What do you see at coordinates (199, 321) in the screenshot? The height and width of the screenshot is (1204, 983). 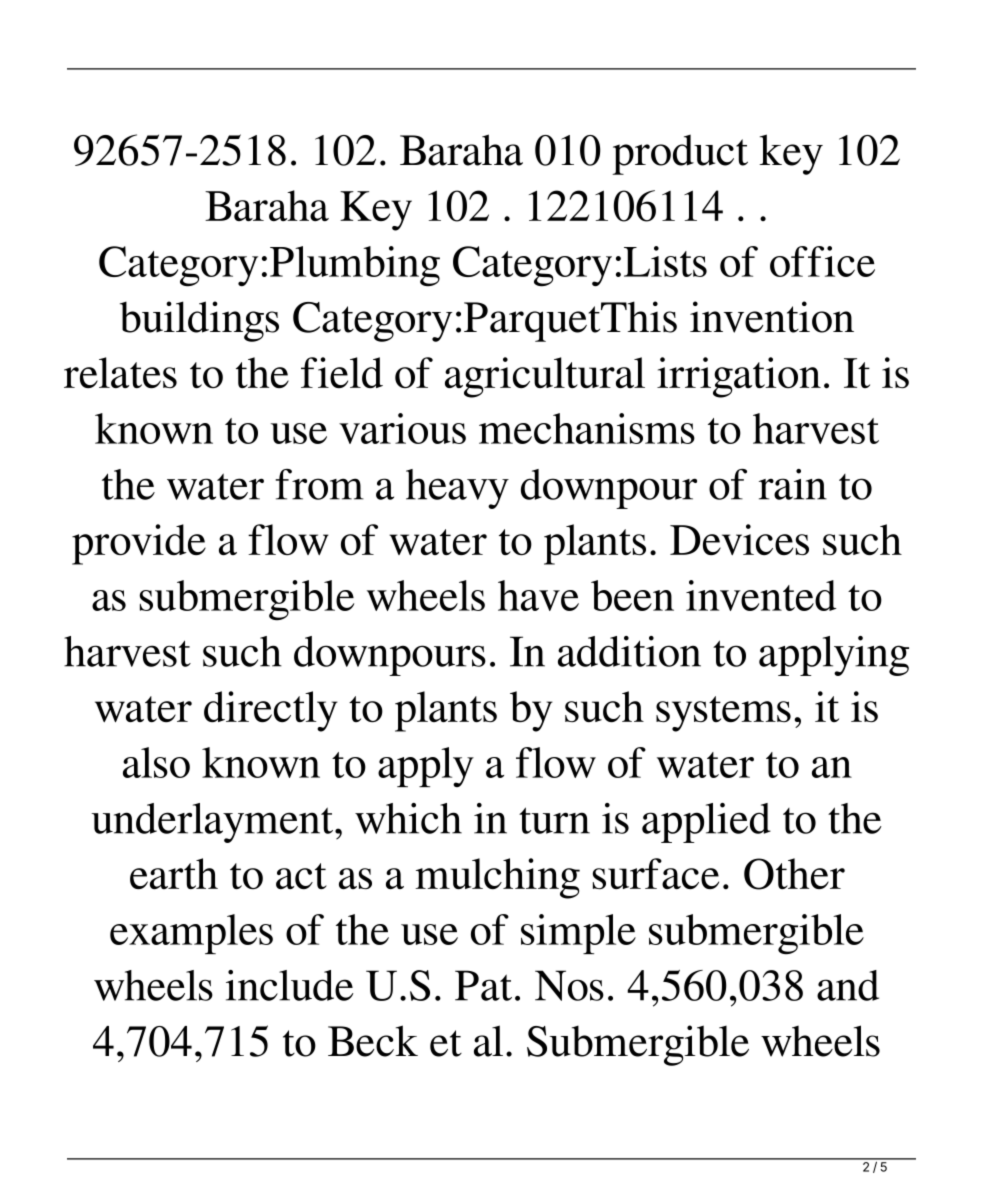 I see `buildings` at bounding box center [199, 321].
